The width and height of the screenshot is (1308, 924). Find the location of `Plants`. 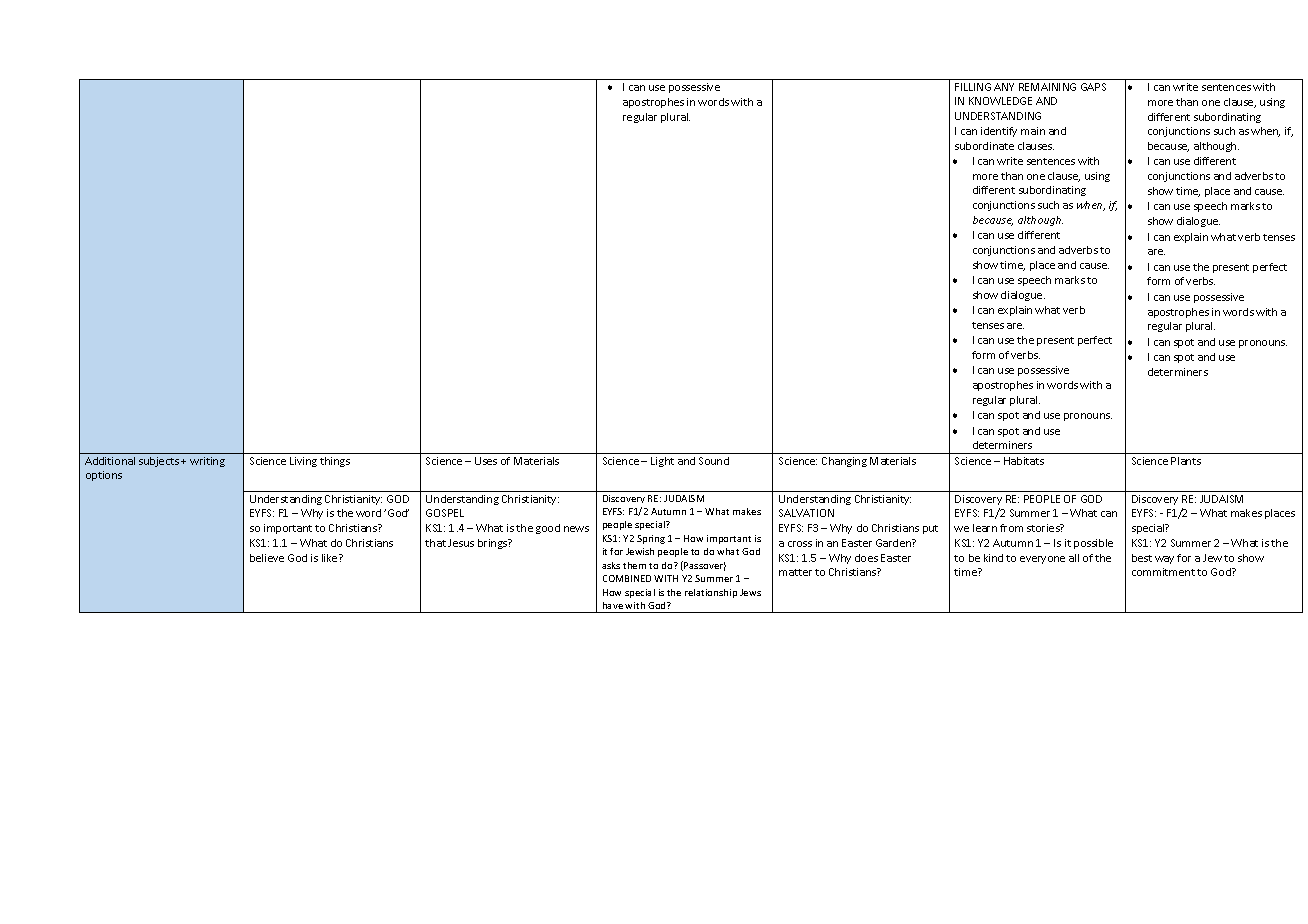

Plants is located at coordinates (1186, 461).
